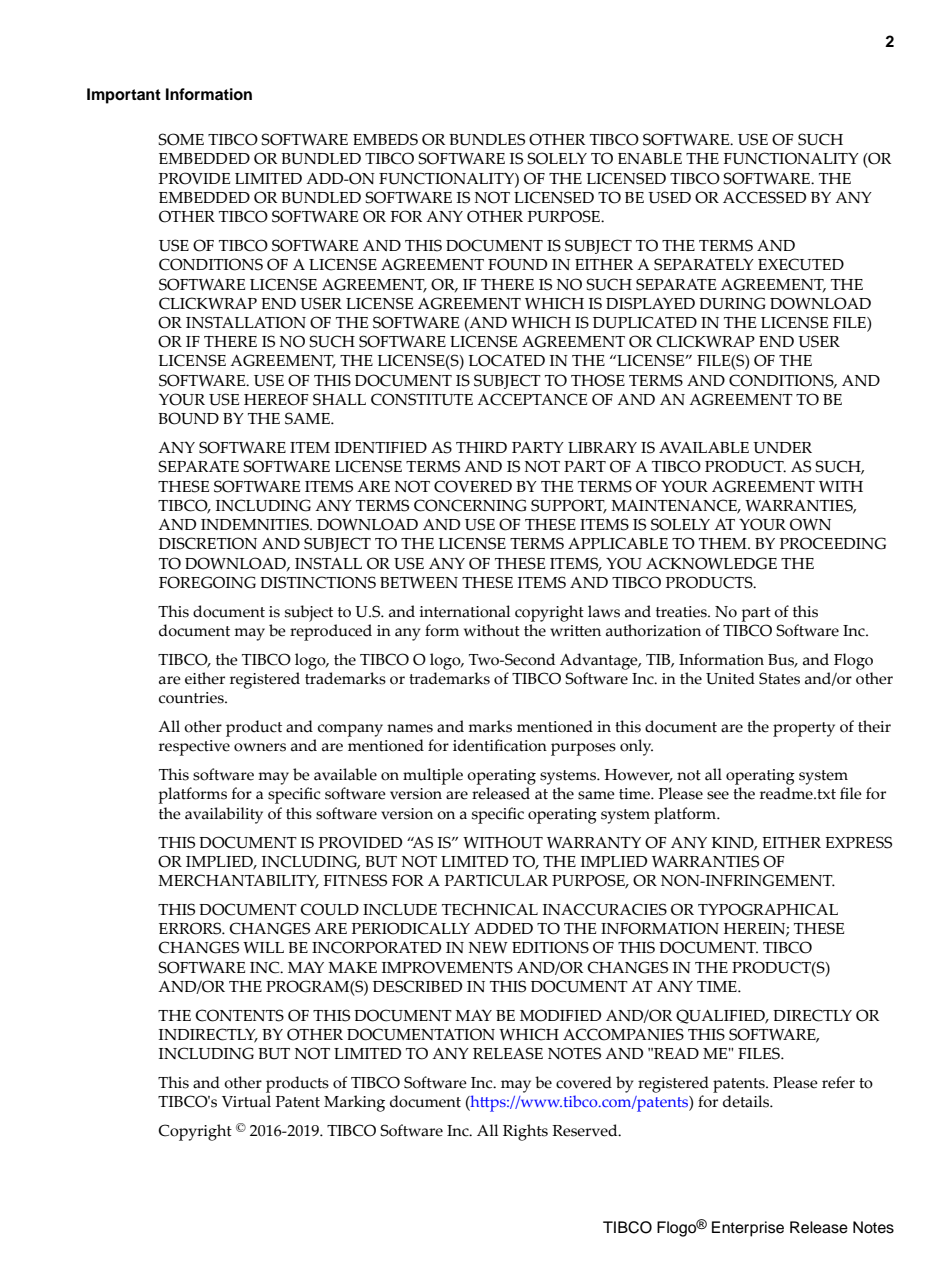 The height and width of the image is (1270, 952). What do you see at coordinates (191, 928) in the image?
I see `ERRORS` at bounding box center [191, 928].
